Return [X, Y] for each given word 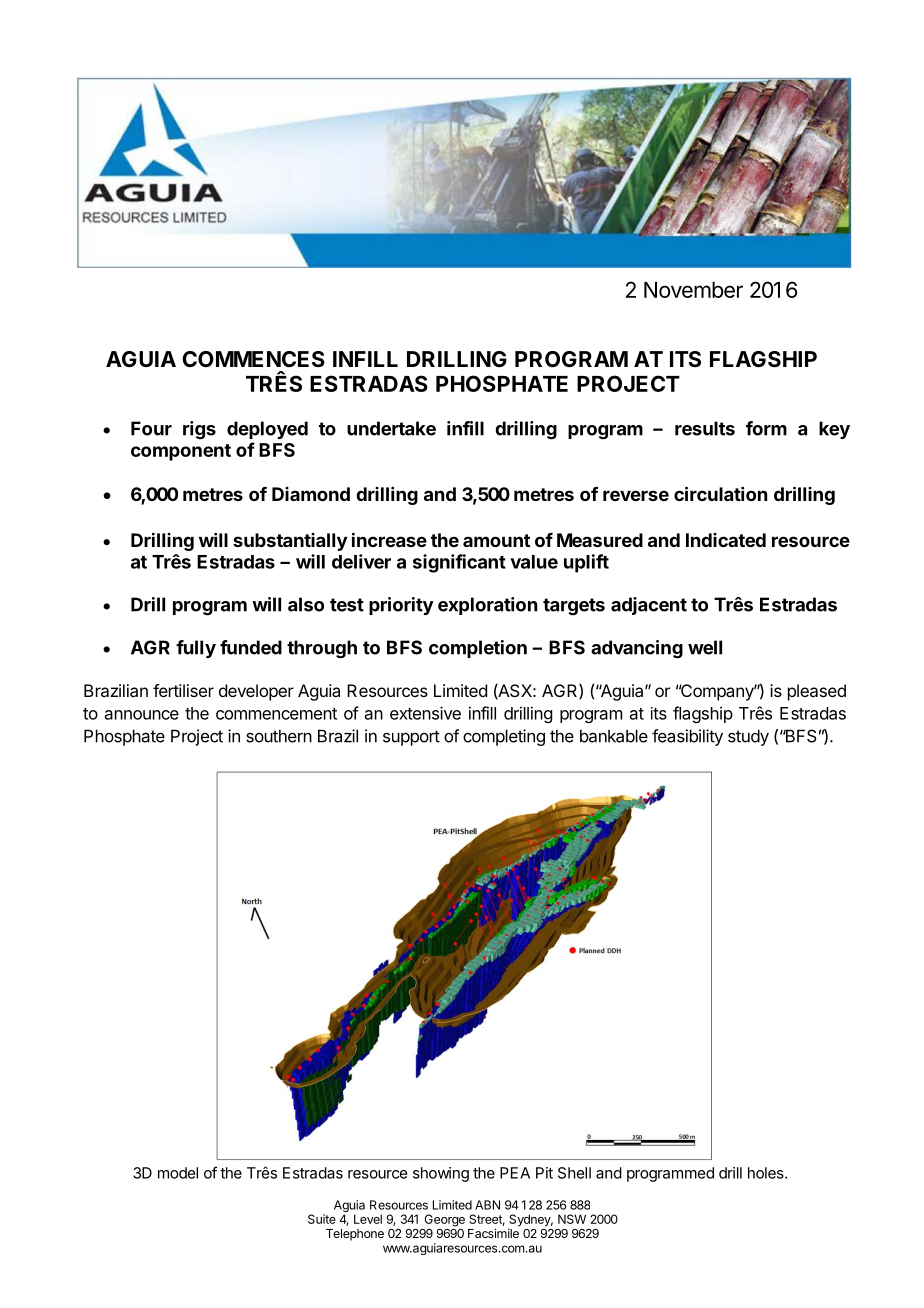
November [693, 290]
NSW [572, 1219]
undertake [391, 428]
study [748, 737]
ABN [487, 1205]
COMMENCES [253, 359]
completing [504, 737]
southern [279, 736]
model [178, 1173]
